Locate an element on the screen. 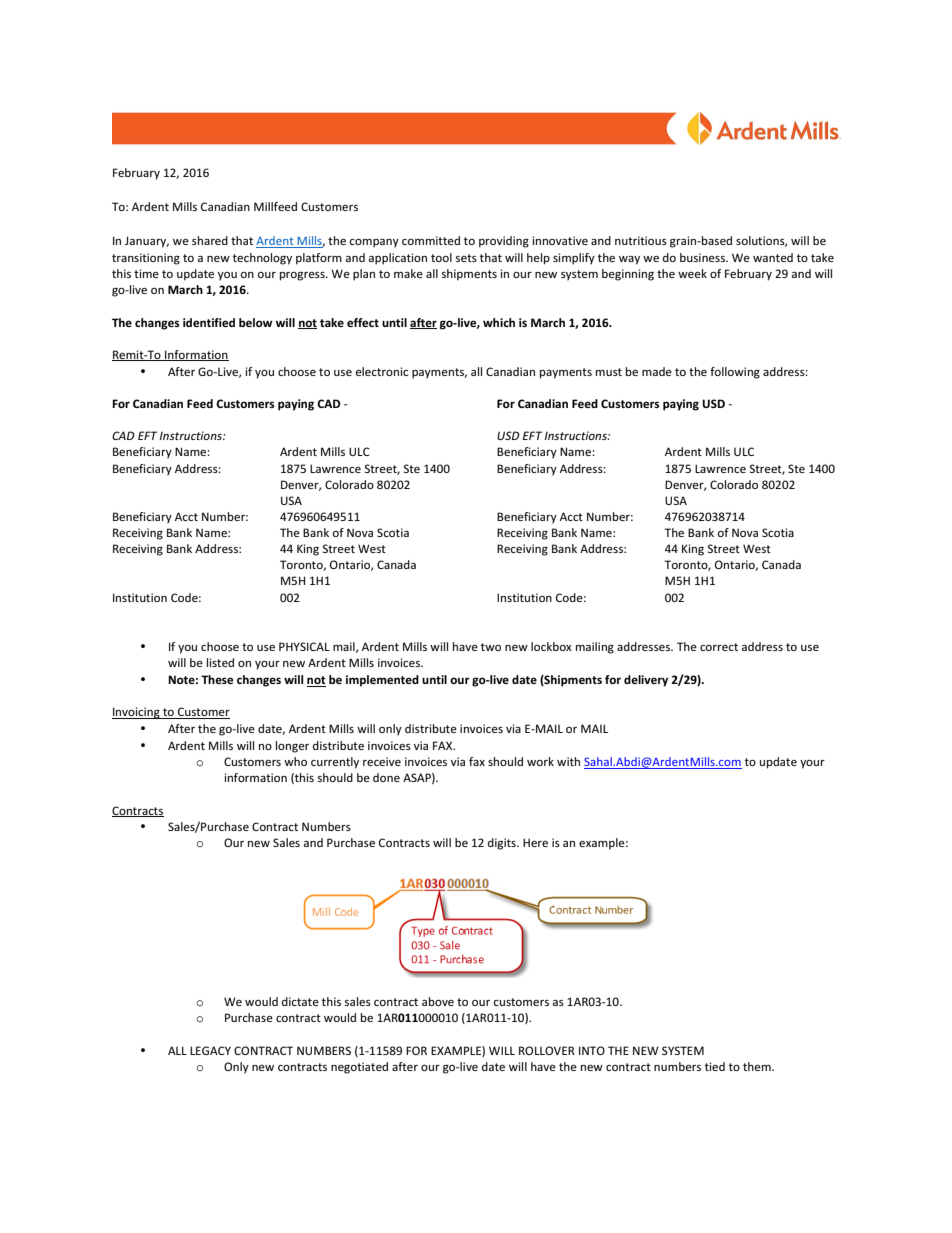  tied is located at coordinates (715, 1066).
